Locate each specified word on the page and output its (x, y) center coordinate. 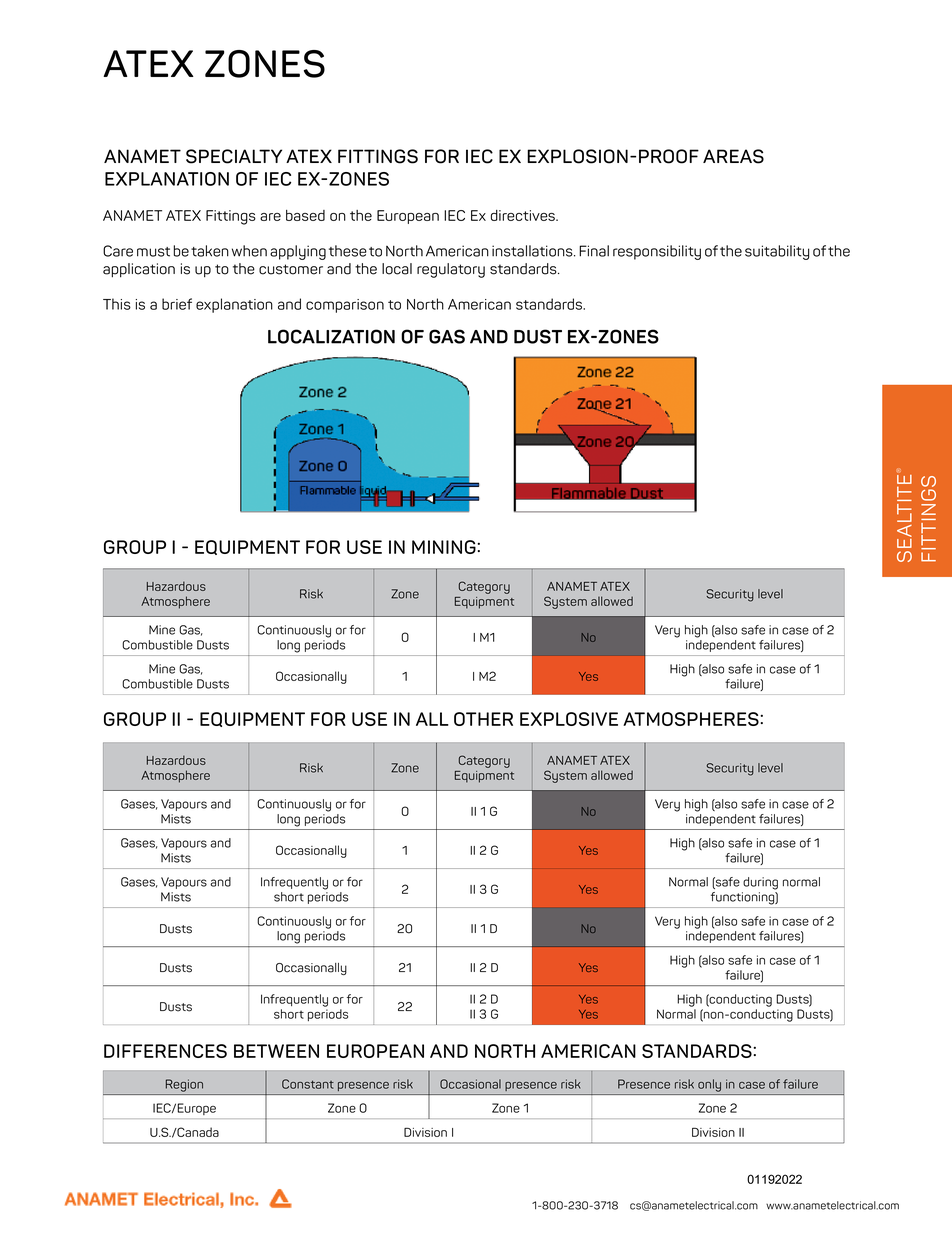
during (760, 883)
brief (177, 304)
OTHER (483, 719)
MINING (445, 547)
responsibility (657, 252)
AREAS (733, 156)
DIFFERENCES (165, 1051)
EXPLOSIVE (569, 719)
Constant (308, 1084)
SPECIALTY (234, 156)
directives (524, 215)
